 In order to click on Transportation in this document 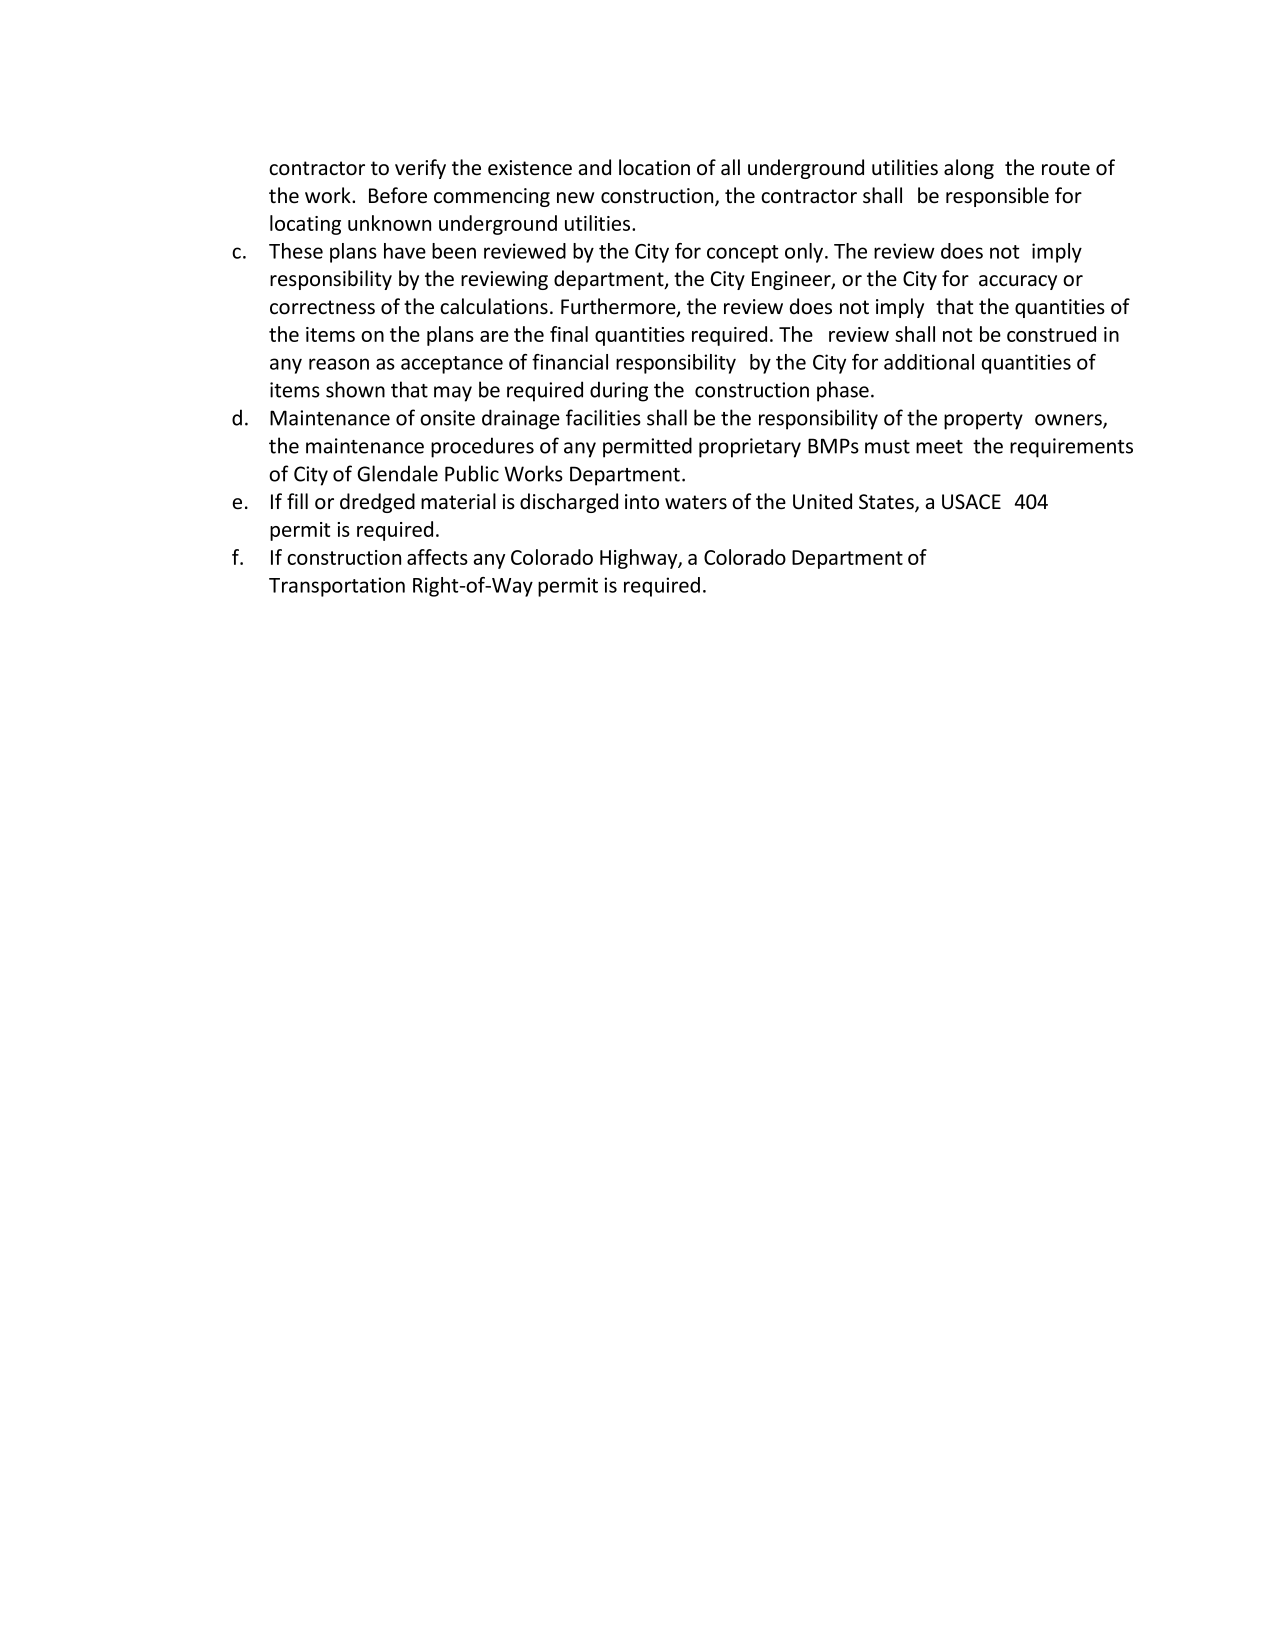, I will do `click(337, 587)`.
